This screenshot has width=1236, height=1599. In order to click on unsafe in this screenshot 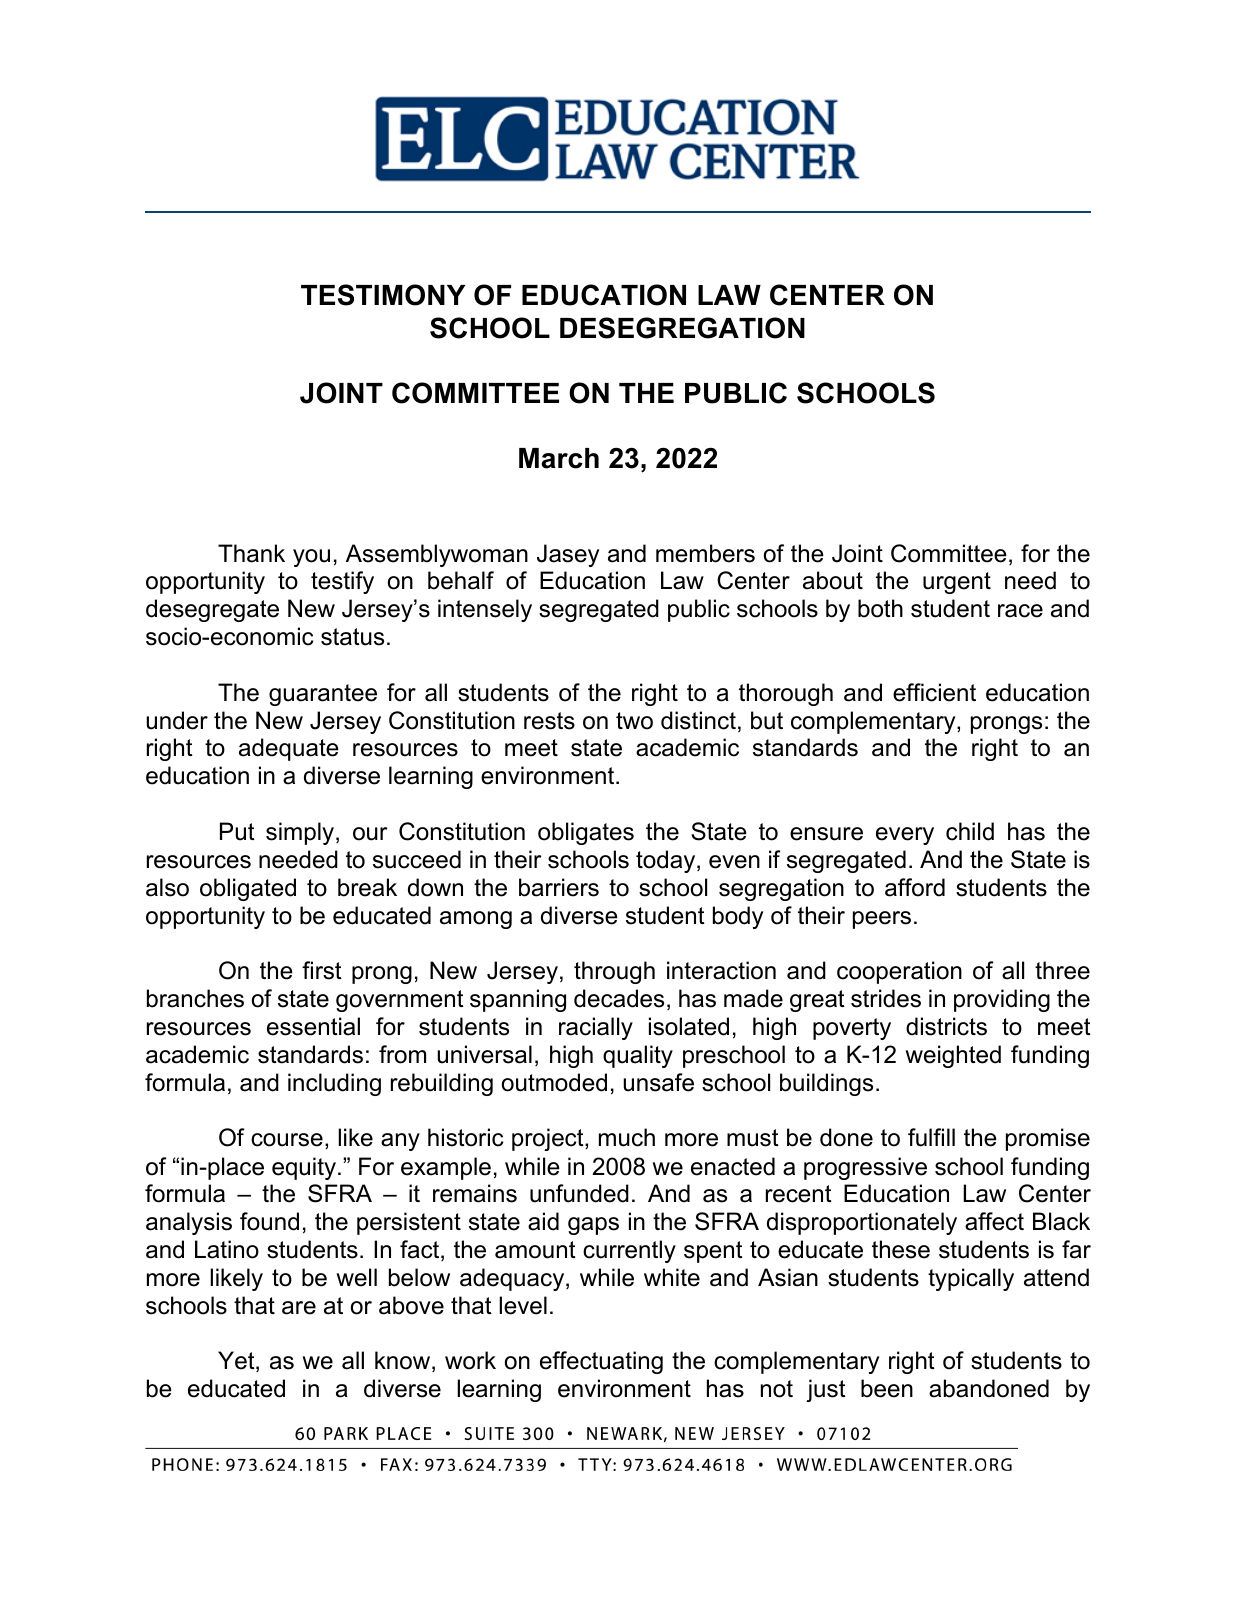, I will do `click(658, 1082)`.
